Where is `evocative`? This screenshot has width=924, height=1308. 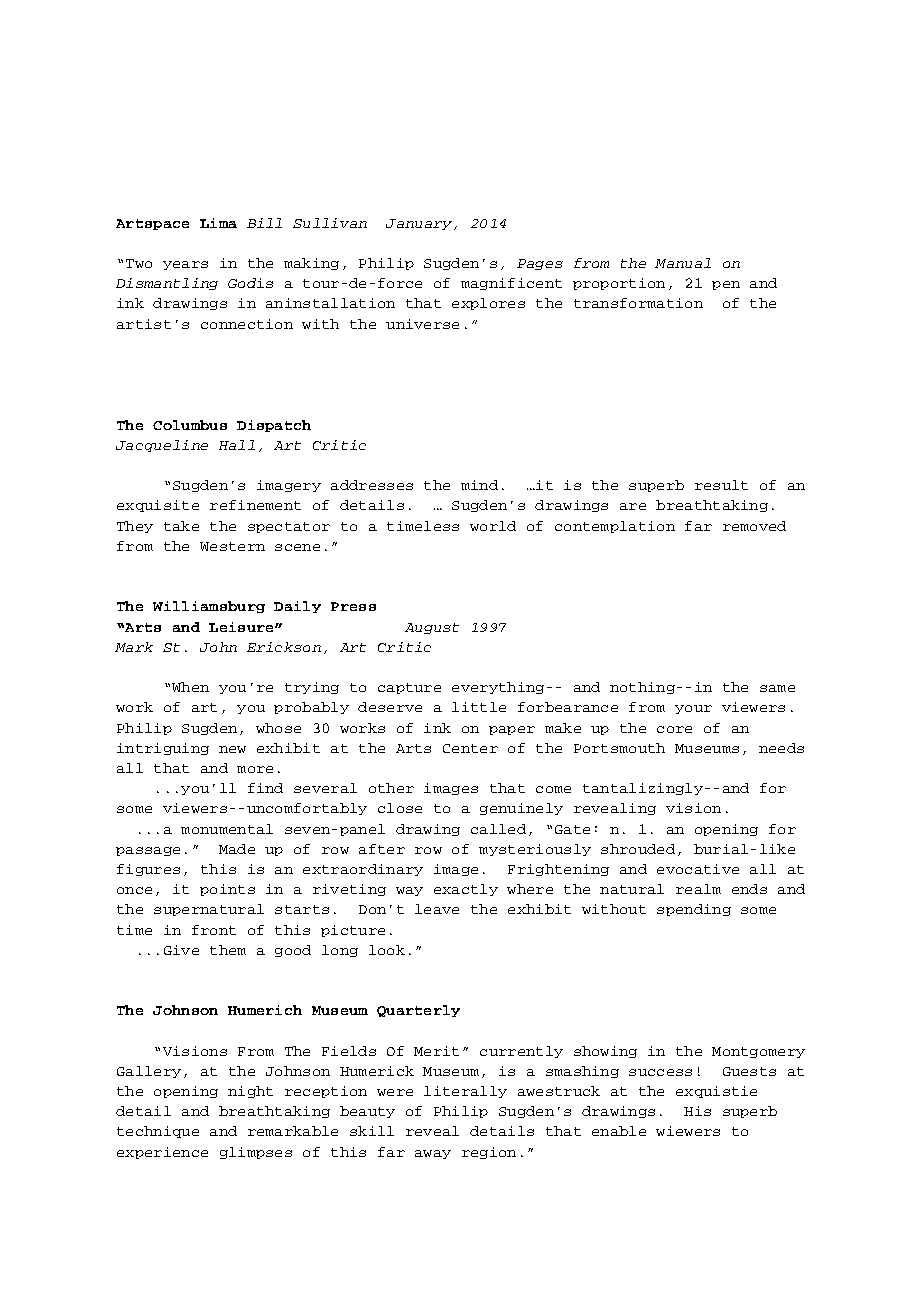 evocative is located at coordinates (698, 869).
